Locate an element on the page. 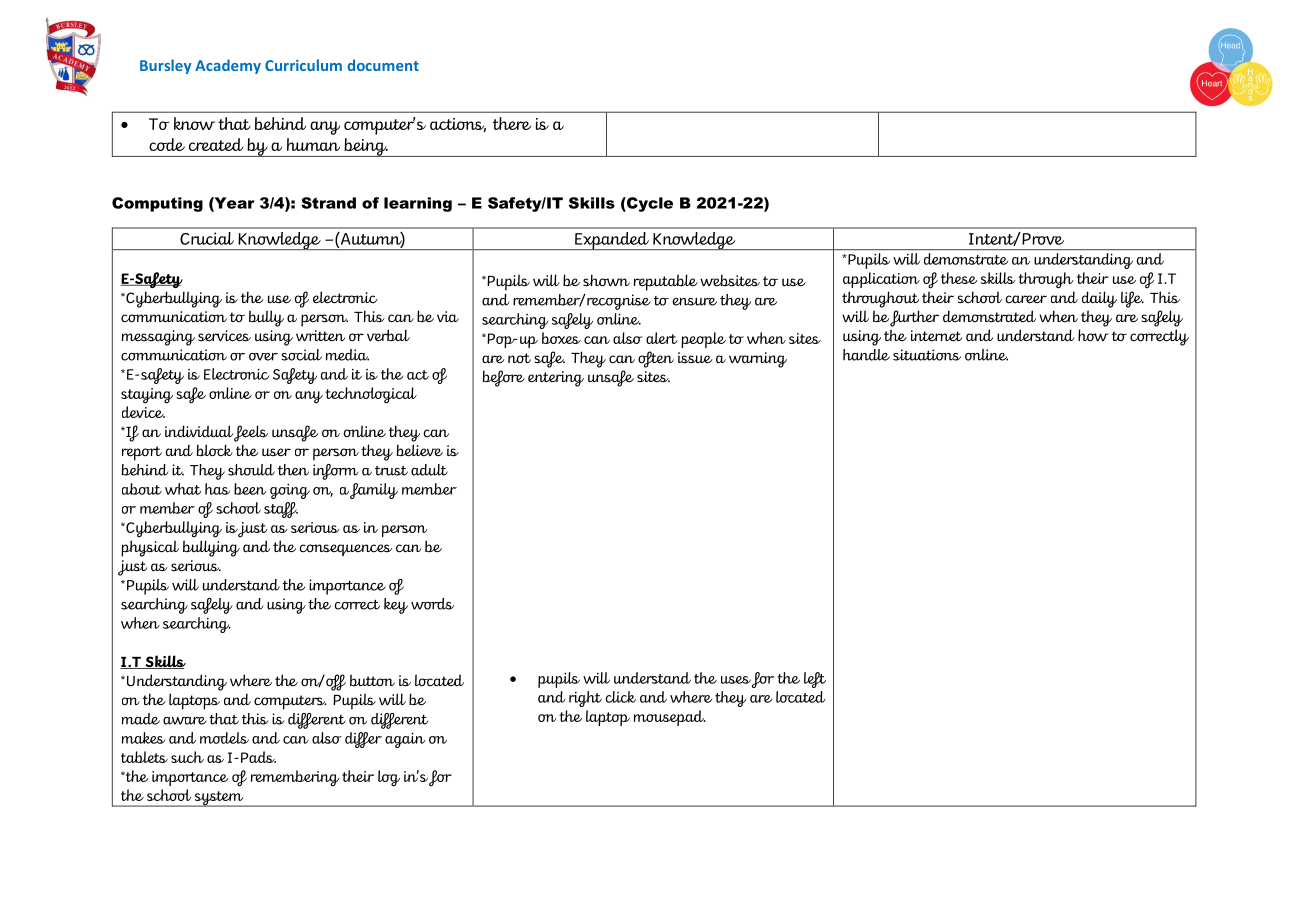 This document has width=1308, height=924. situations is located at coordinates (927, 355).
